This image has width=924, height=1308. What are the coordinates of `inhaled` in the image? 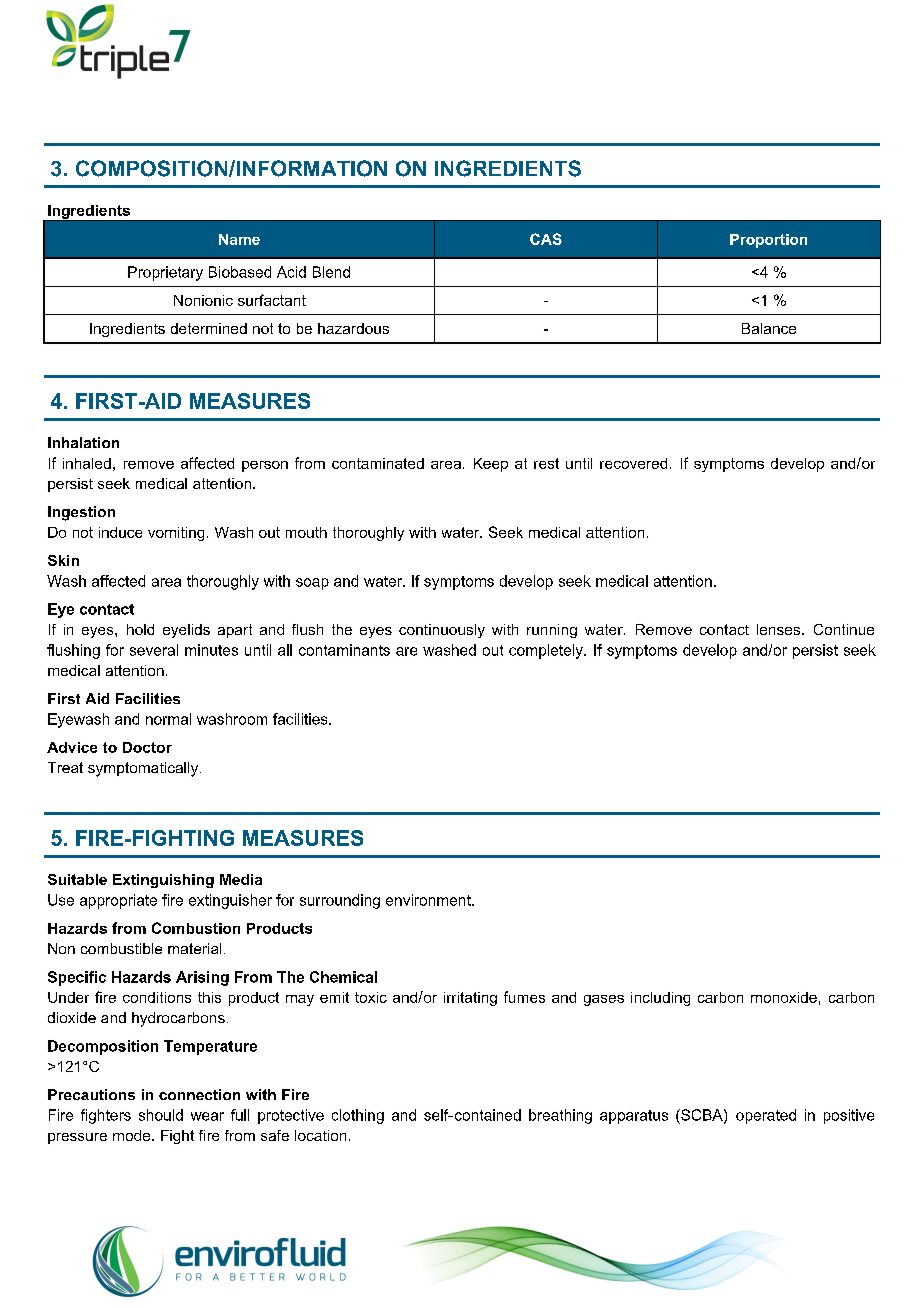 It's located at (87, 463).
